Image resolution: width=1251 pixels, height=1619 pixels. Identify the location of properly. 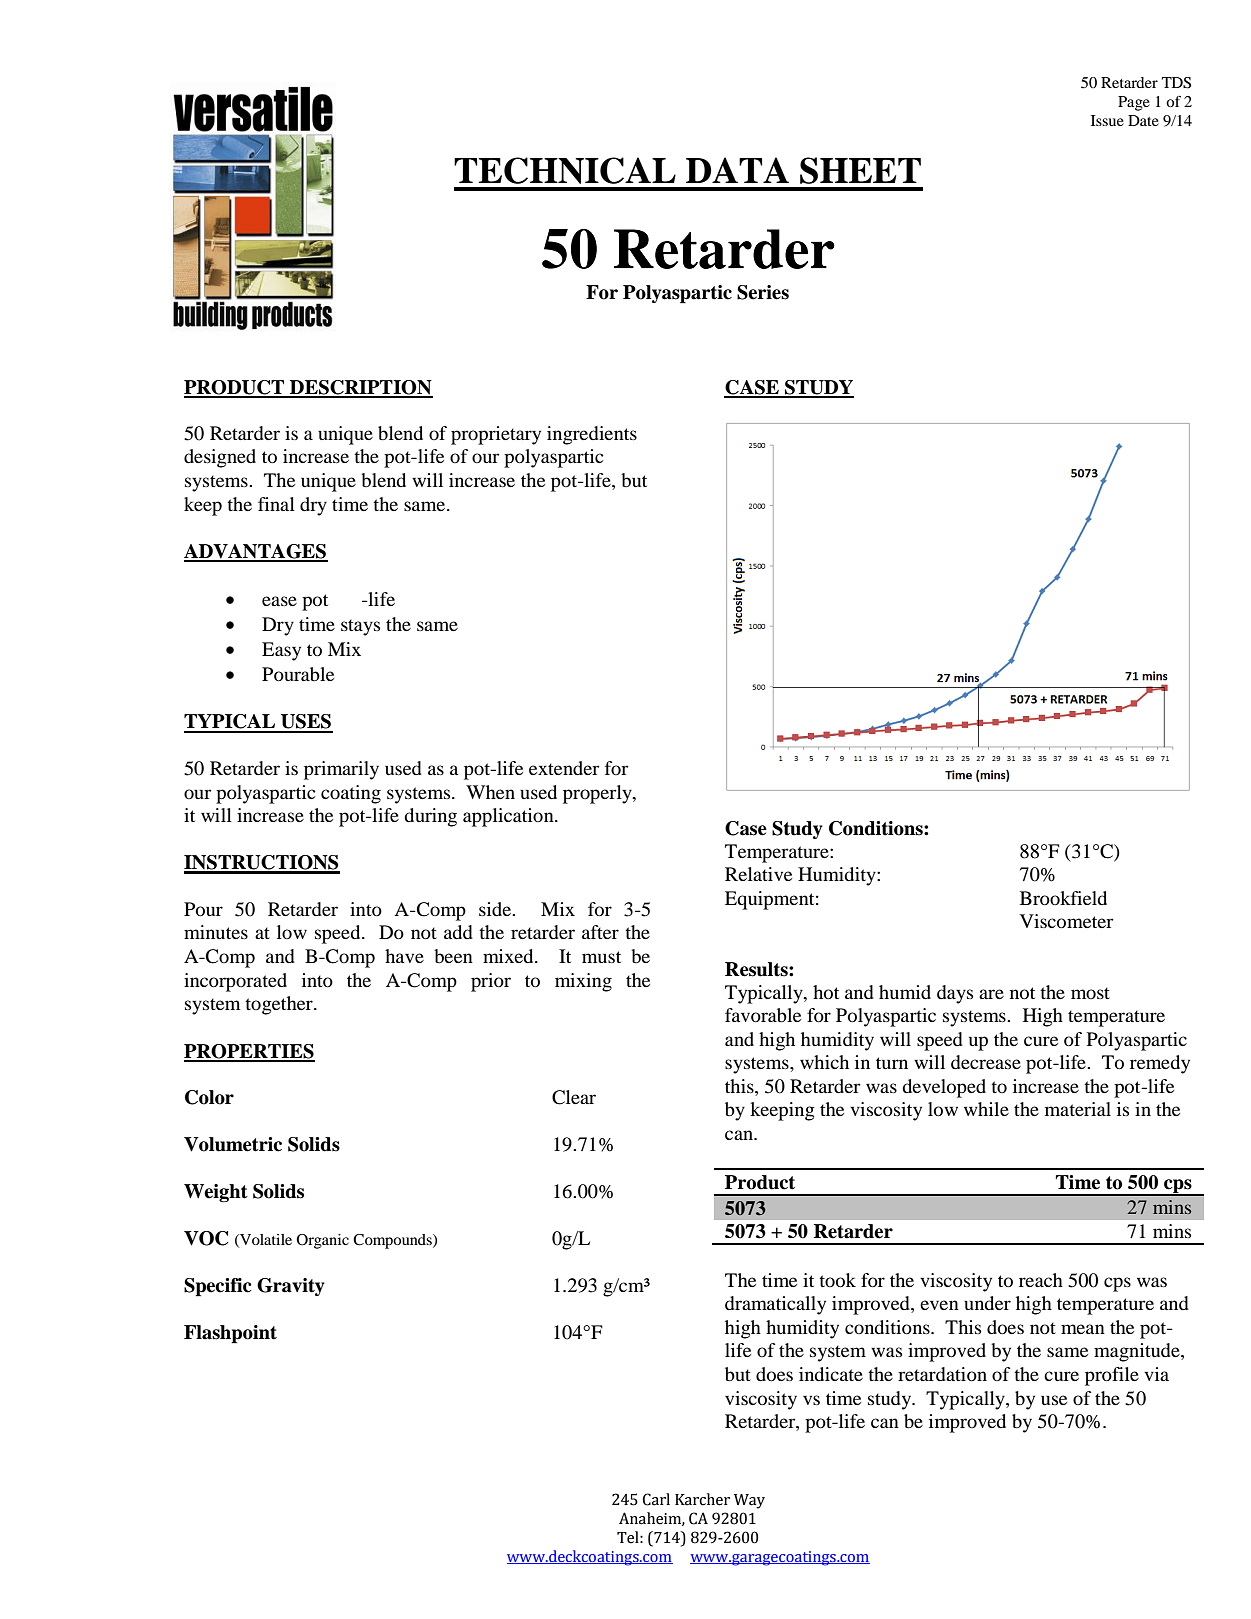
(598, 794).
